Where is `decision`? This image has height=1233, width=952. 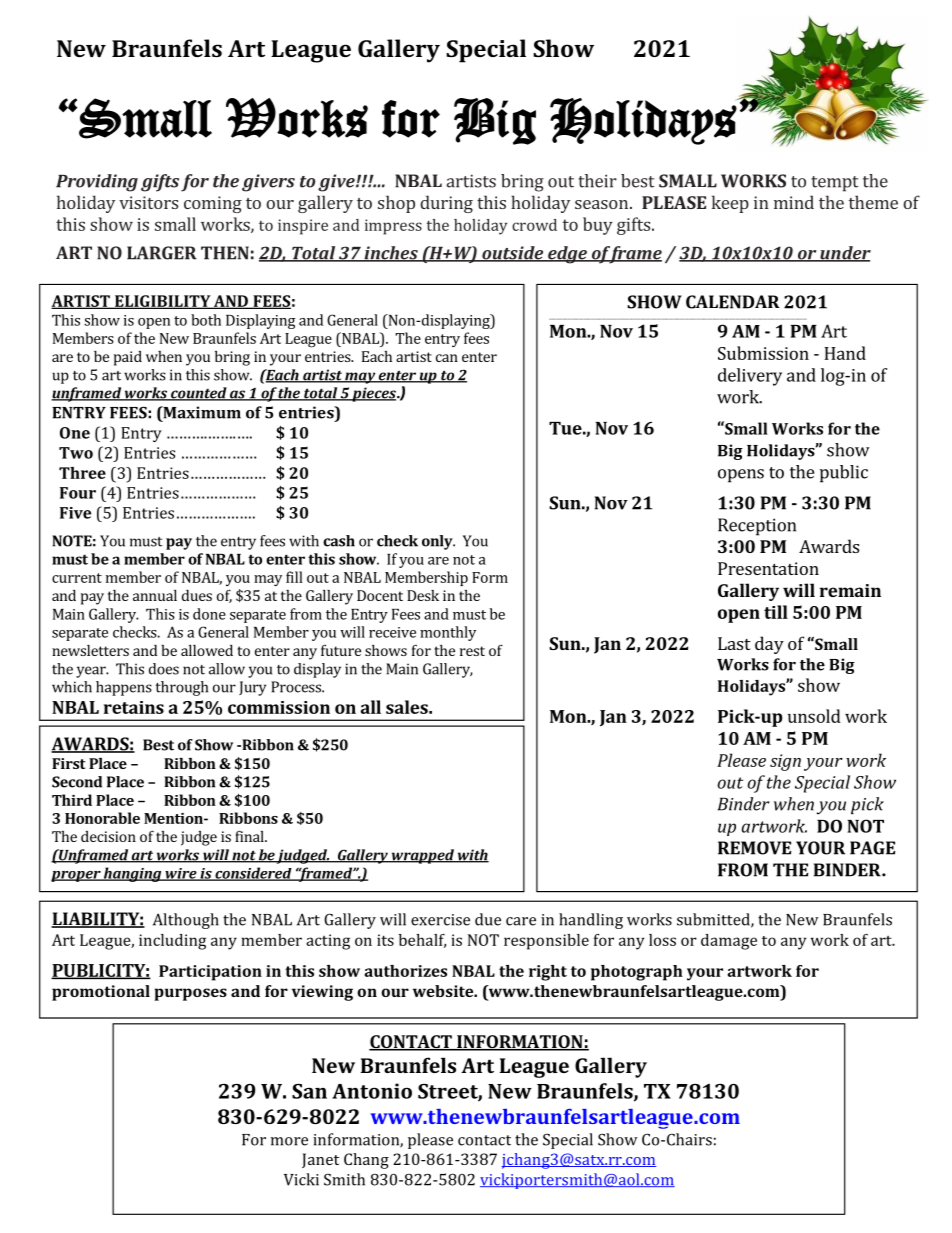
decision is located at coordinates (108, 836).
